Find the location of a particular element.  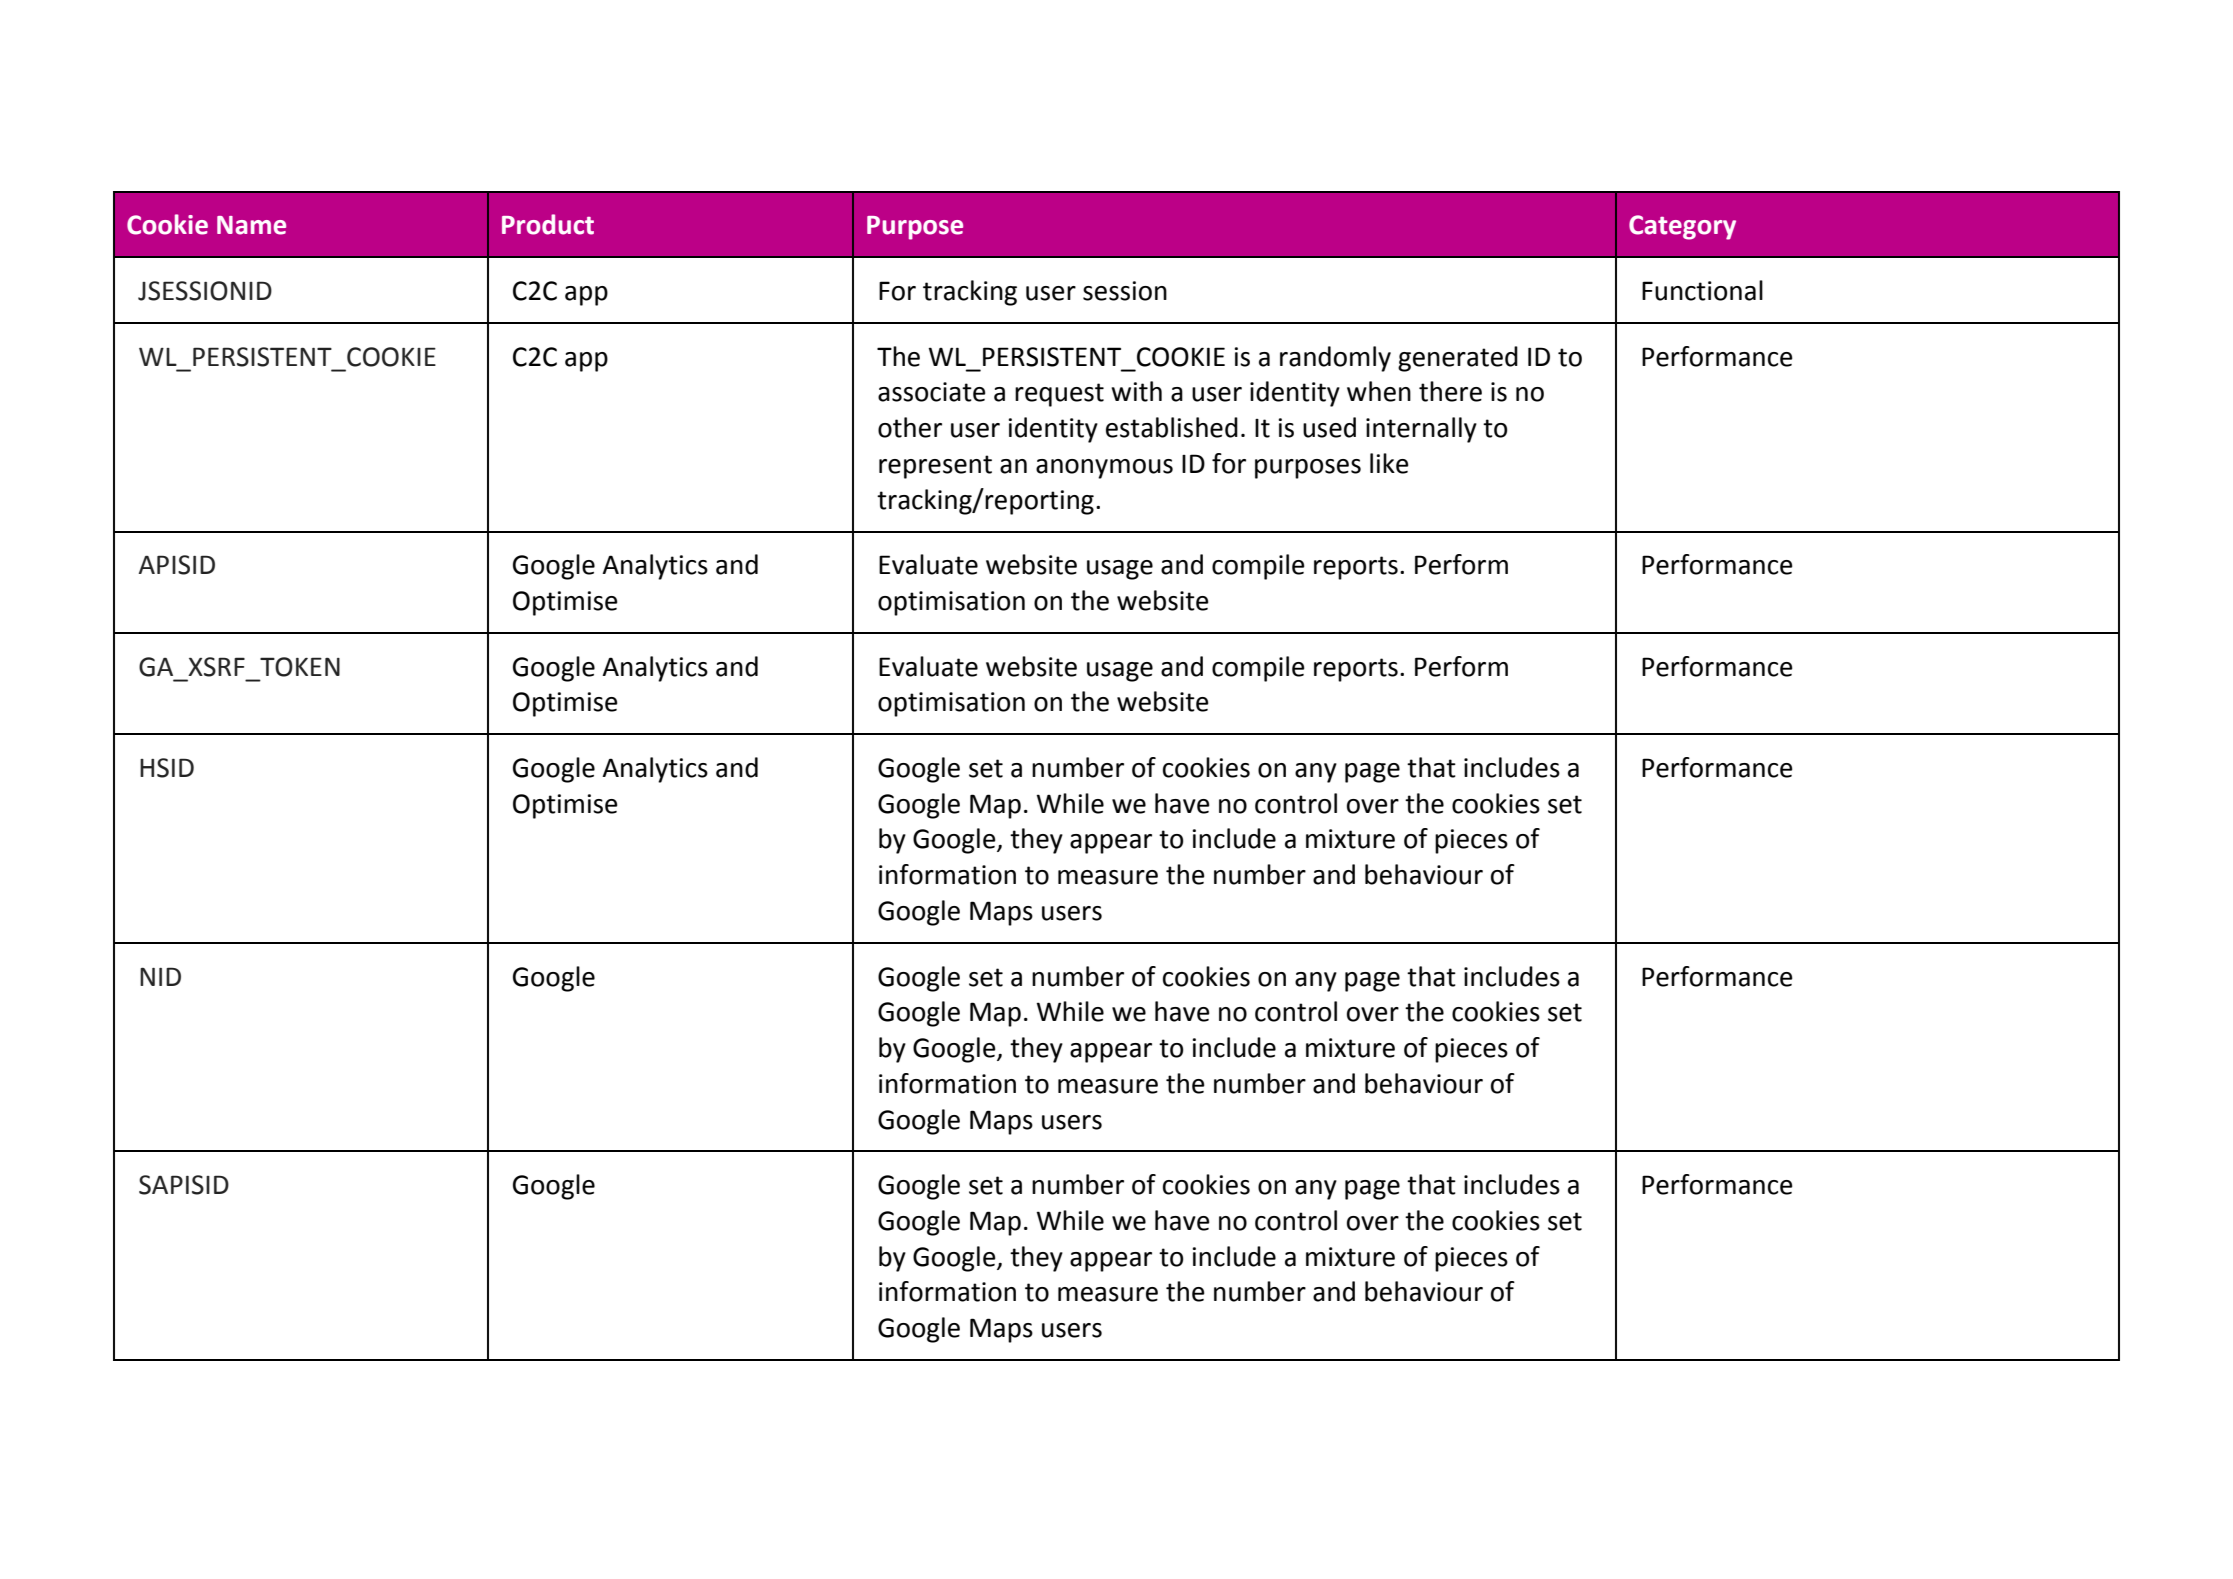

associate is located at coordinates (932, 392).
